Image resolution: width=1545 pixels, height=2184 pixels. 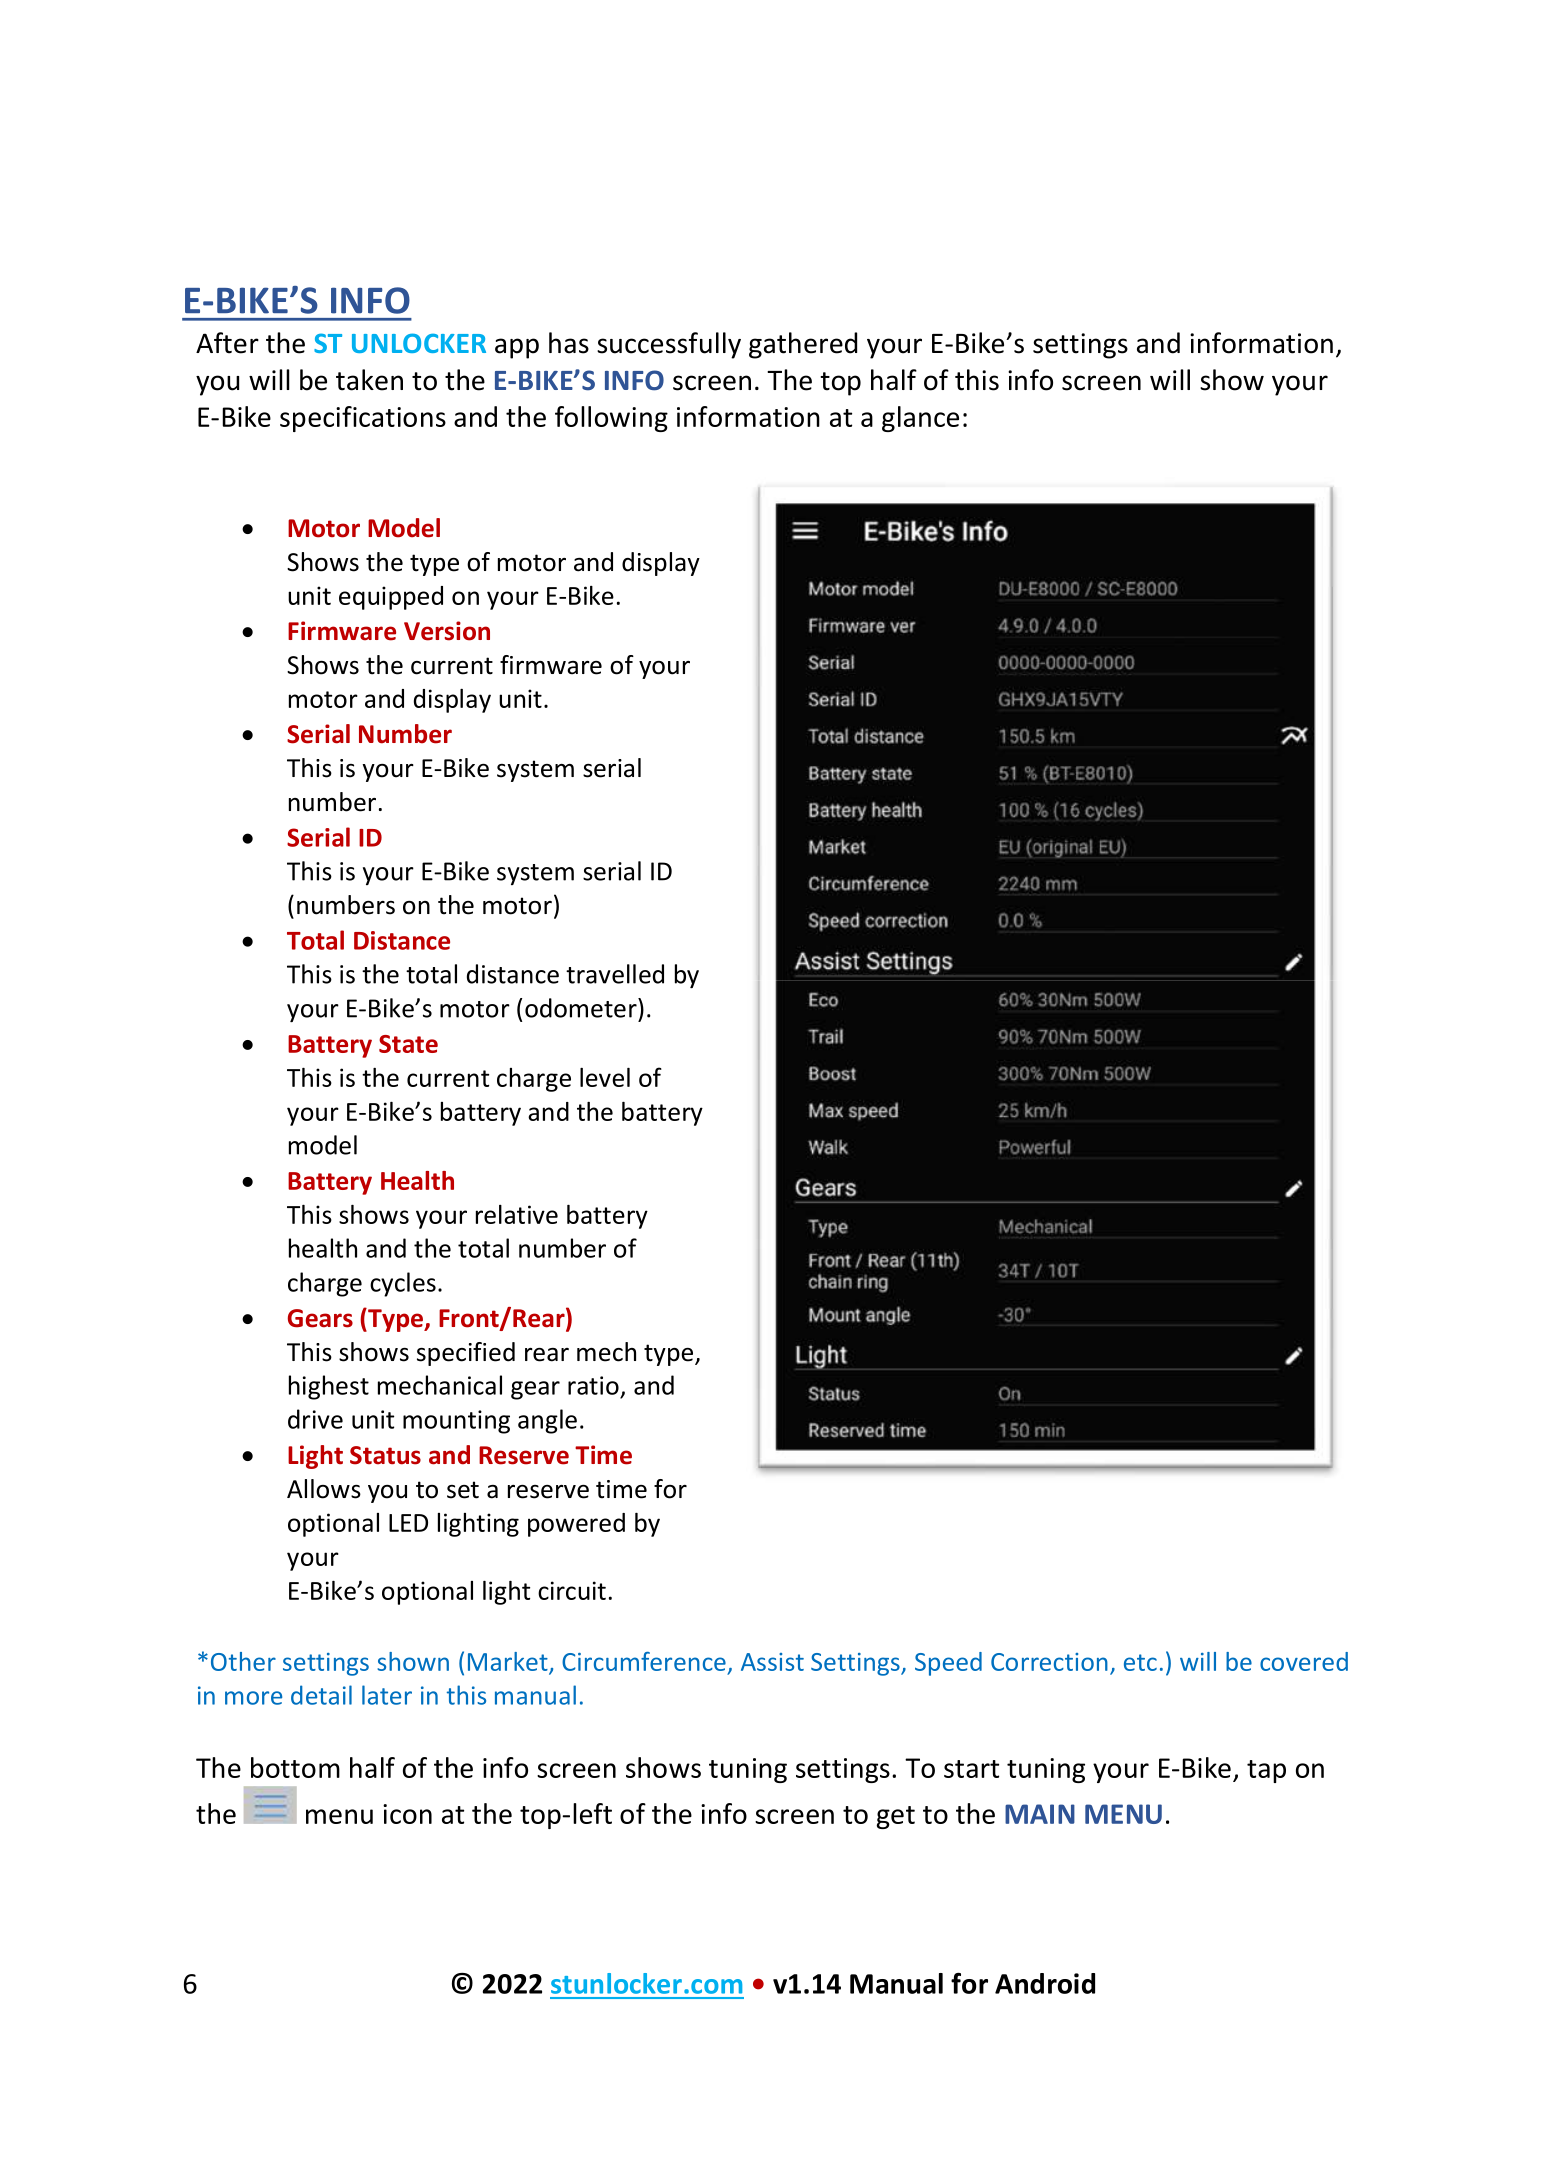 What do you see at coordinates (1045, 1983) in the screenshot?
I see `Android` at bounding box center [1045, 1983].
